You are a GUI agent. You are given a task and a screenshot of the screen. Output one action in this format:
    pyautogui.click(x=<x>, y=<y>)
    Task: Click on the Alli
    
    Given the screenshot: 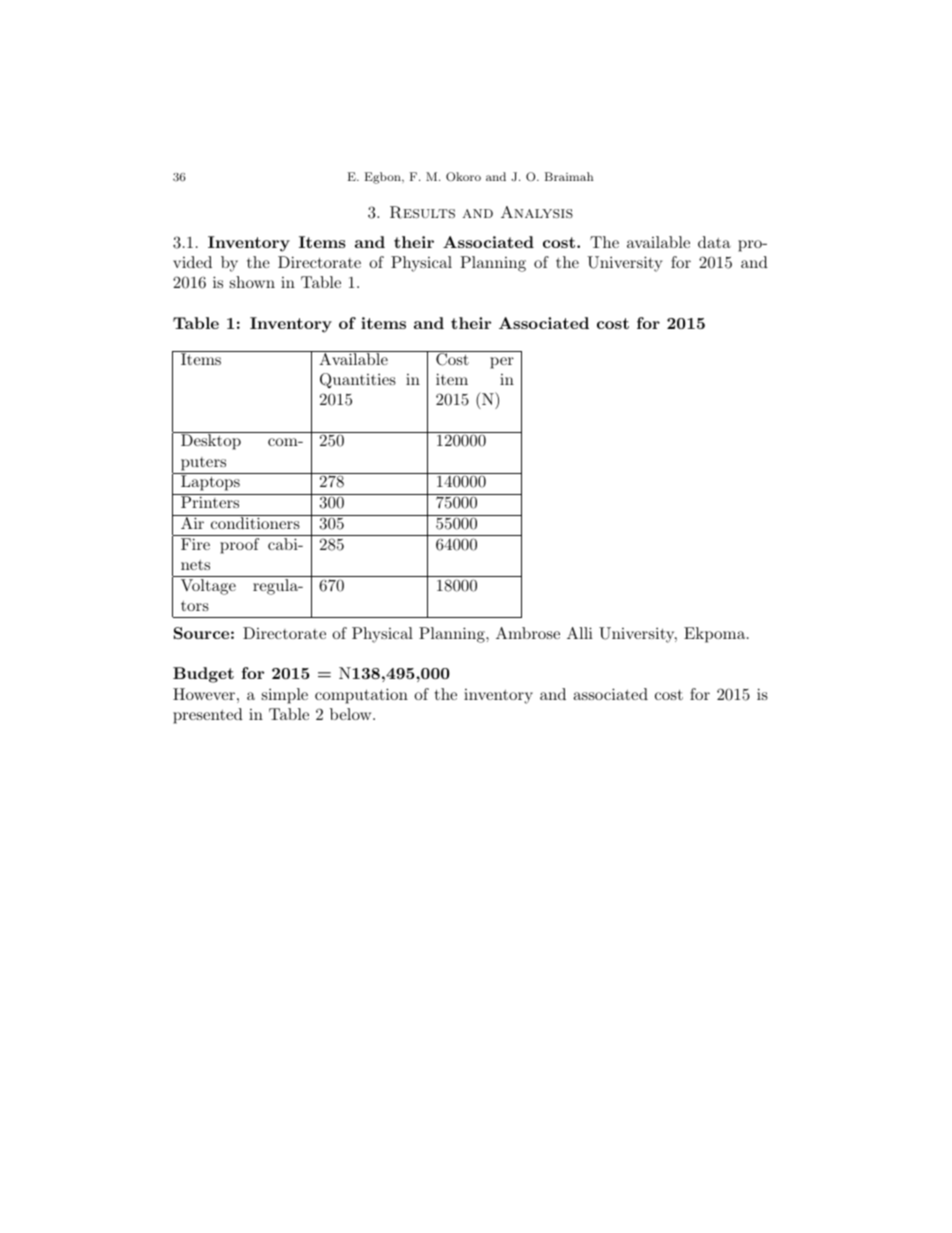 What is the action you would take?
    pyautogui.click(x=580, y=633)
